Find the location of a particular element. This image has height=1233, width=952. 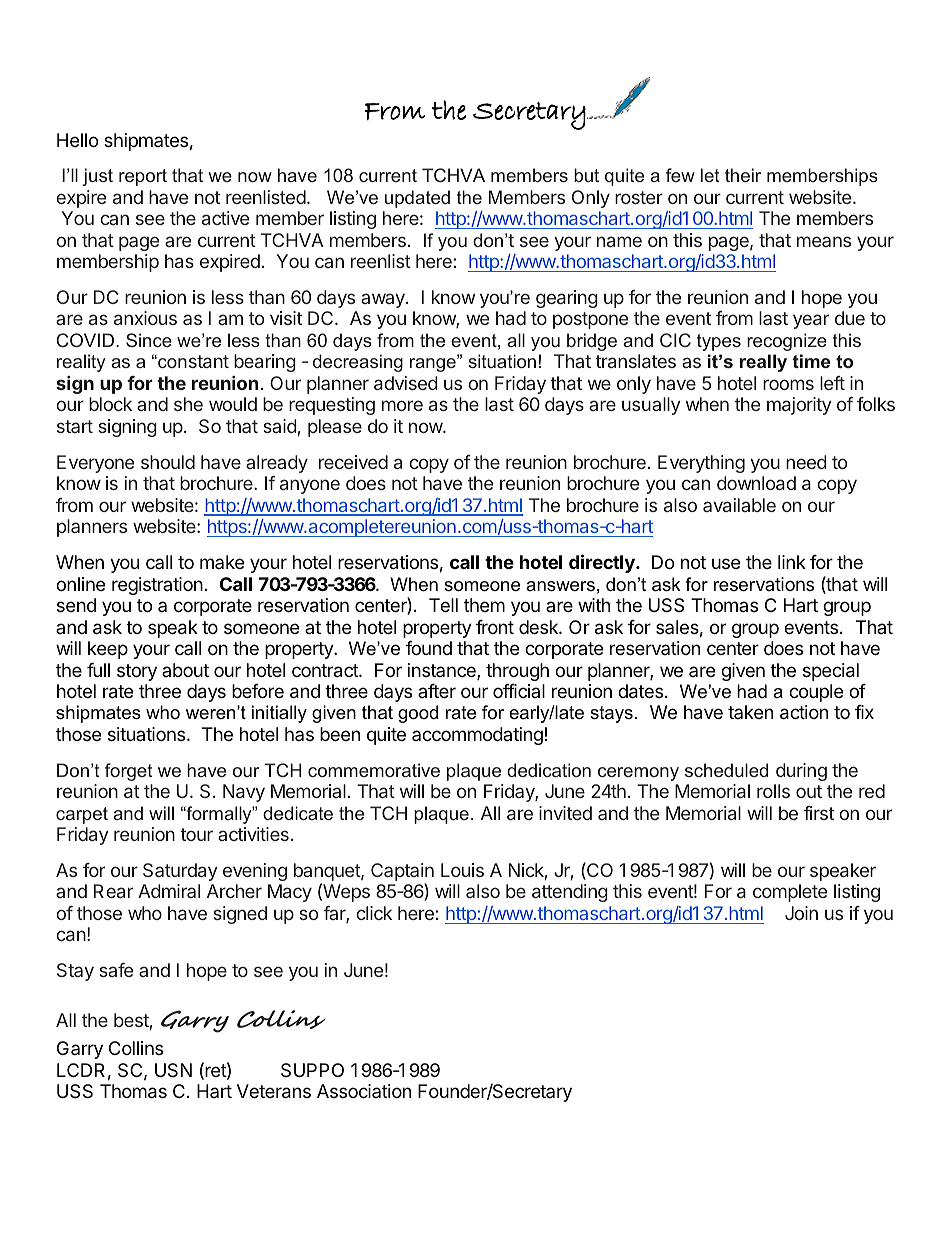

them is located at coordinates (484, 605).
